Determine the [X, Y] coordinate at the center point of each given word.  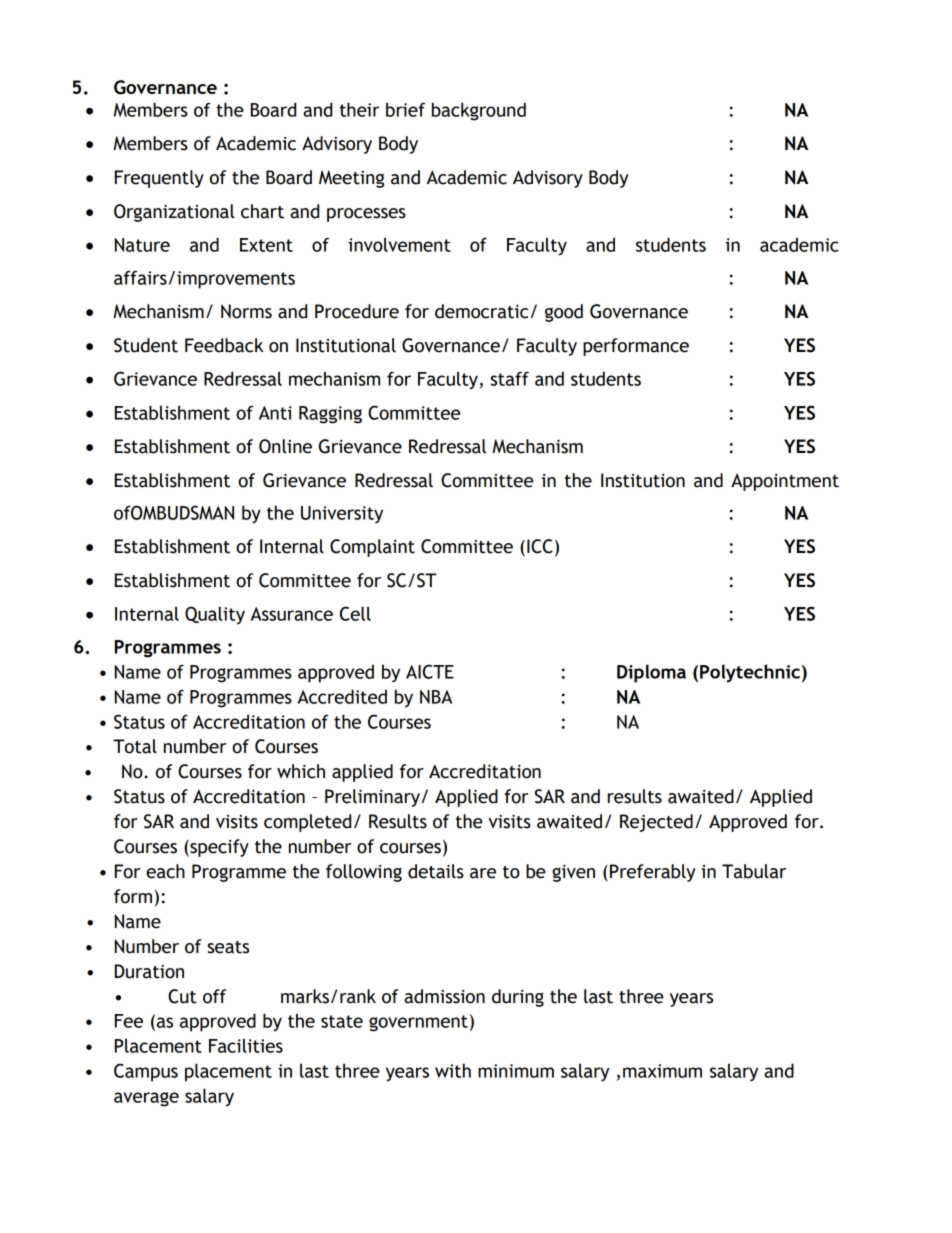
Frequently [159, 179]
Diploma [651, 673]
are [483, 873]
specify [218, 848]
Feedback [224, 345]
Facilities [246, 1045]
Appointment [785, 482]
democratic [481, 311]
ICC [540, 546]
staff [510, 378]
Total [135, 746]
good [564, 313]
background [479, 111]
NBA [436, 697]
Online [285, 446]
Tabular [754, 871]
